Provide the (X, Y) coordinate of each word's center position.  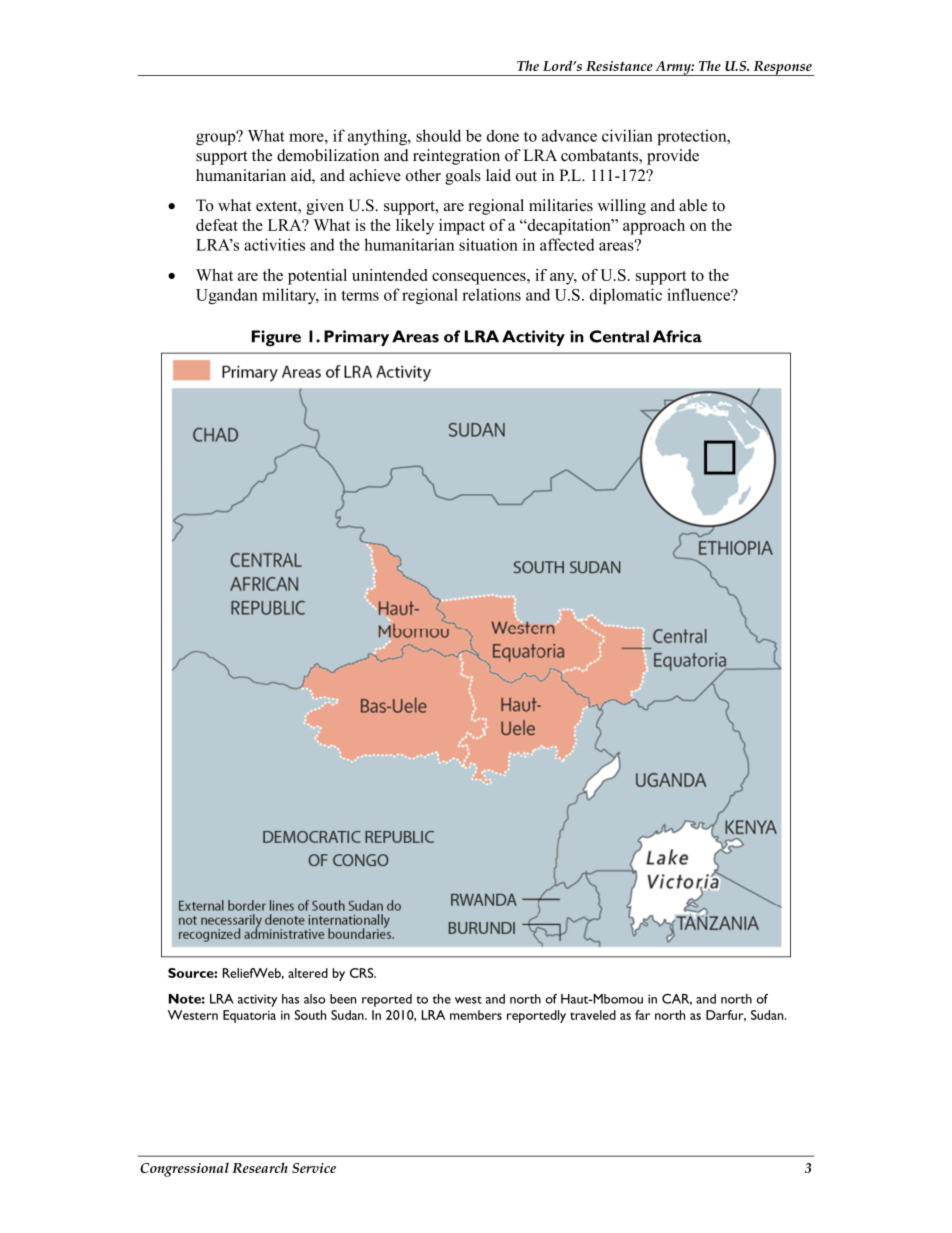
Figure (276, 338)
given (325, 207)
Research (260, 1167)
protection (693, 137)
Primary (356, 338)
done (503, 135)
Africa (677, 336)
